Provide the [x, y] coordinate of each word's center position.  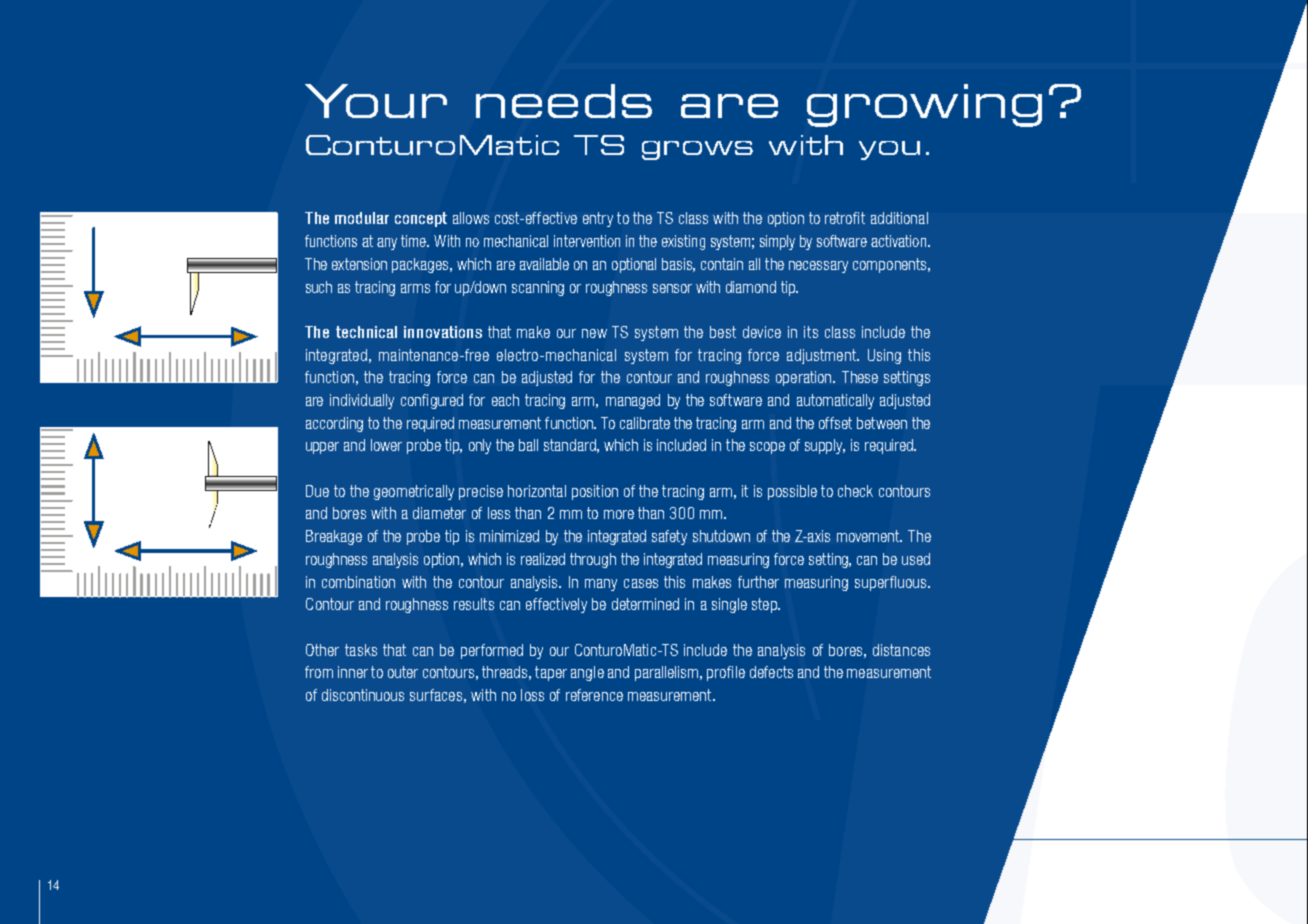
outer [403, 672]
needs [564, 101]
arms [415, 288]
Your [376, 101]
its [811, 332]
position [595, 492]
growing [924, 105]
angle [587, 673]
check [855, 491]
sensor [672, 288]
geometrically [414, 492]
